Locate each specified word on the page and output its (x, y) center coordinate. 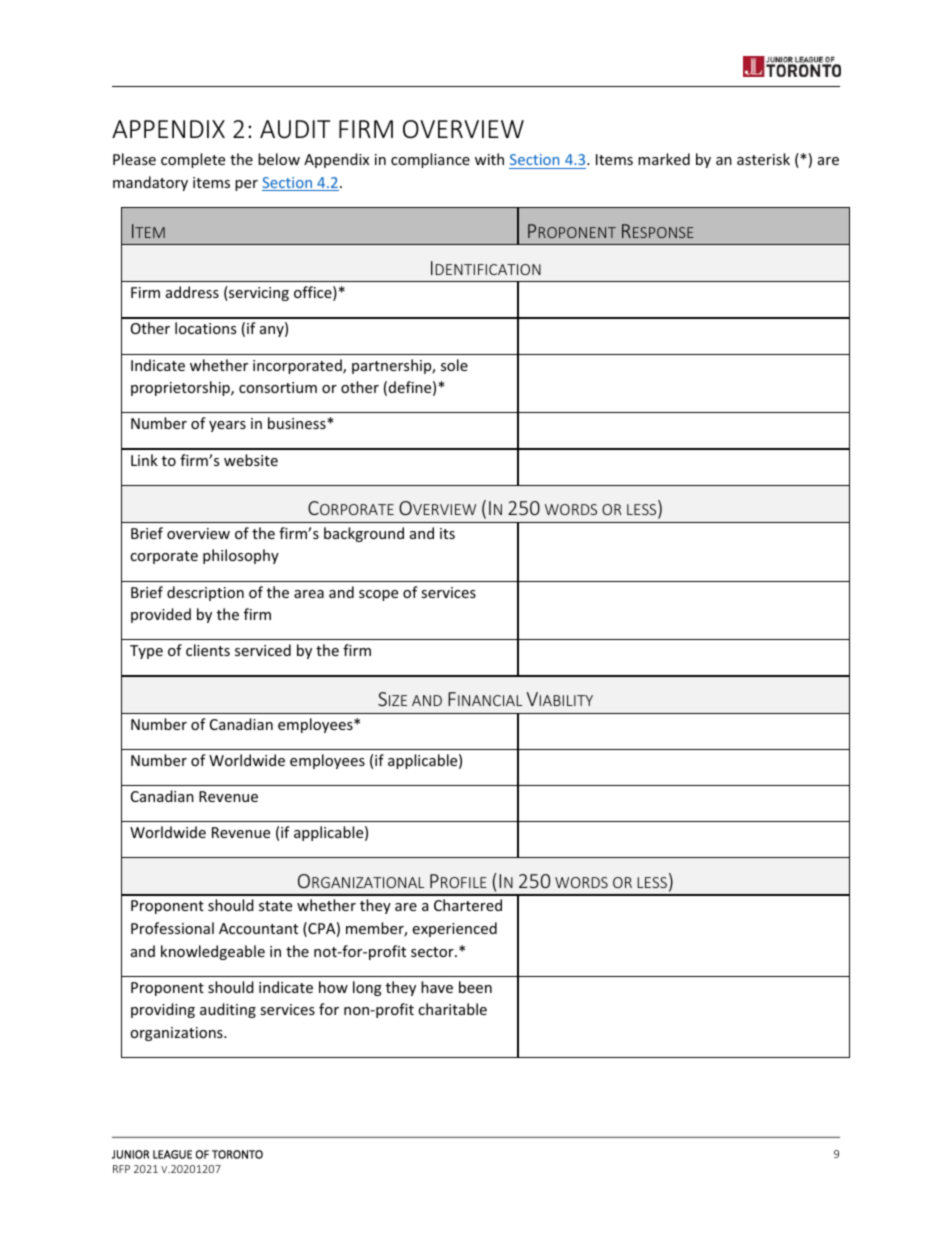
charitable (452, 1009)
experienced (455, 929)
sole (454, 365)
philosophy (241, 556)
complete (193, 160)
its (447, 533)
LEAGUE (172, 1154)
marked (664, 159)
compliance (430, 160)
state (275, 906)
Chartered (468, 905)
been (475, 987)
